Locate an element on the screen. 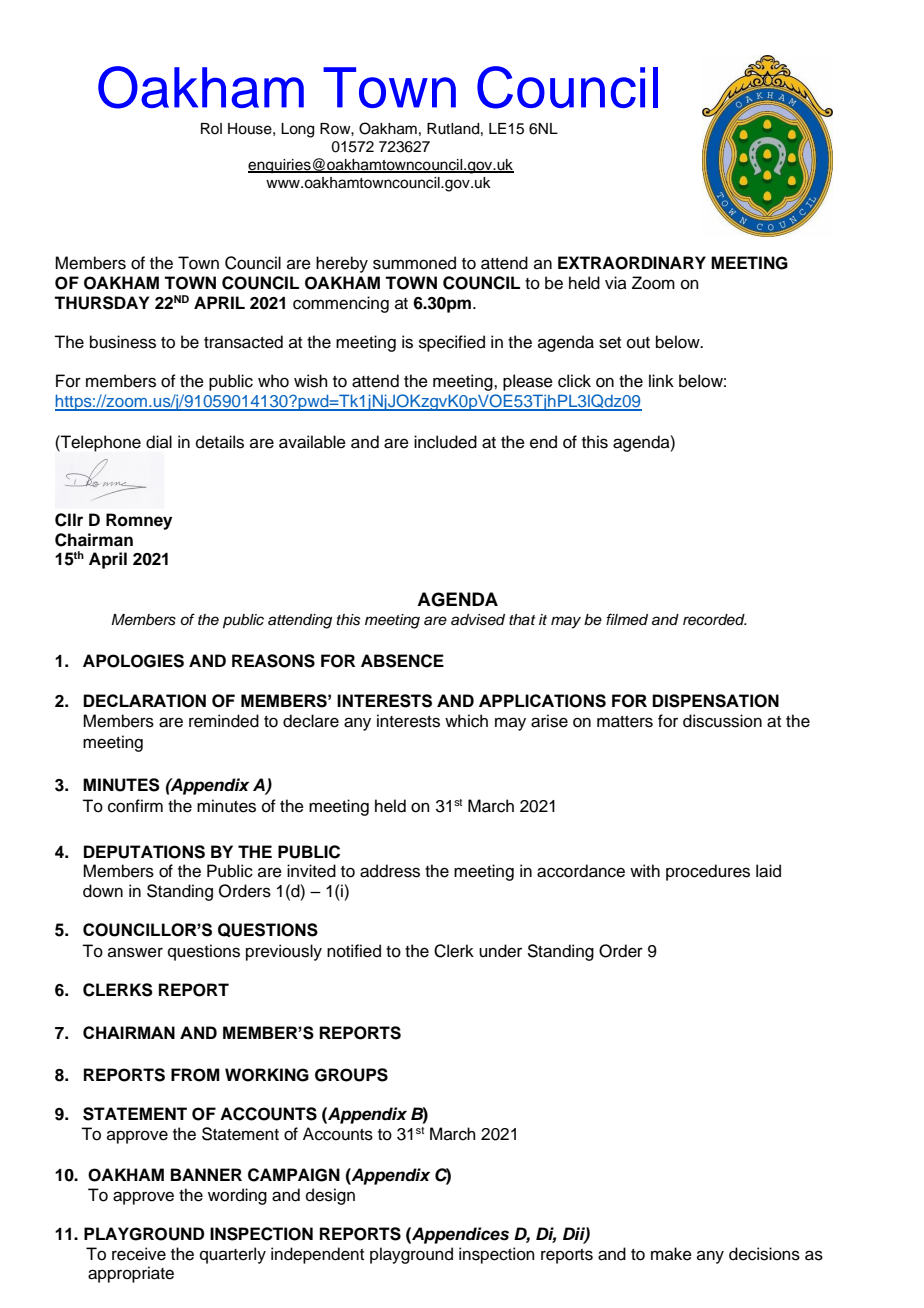 The image size is (924, 1308). design is located at coordinates (330, 1196).
